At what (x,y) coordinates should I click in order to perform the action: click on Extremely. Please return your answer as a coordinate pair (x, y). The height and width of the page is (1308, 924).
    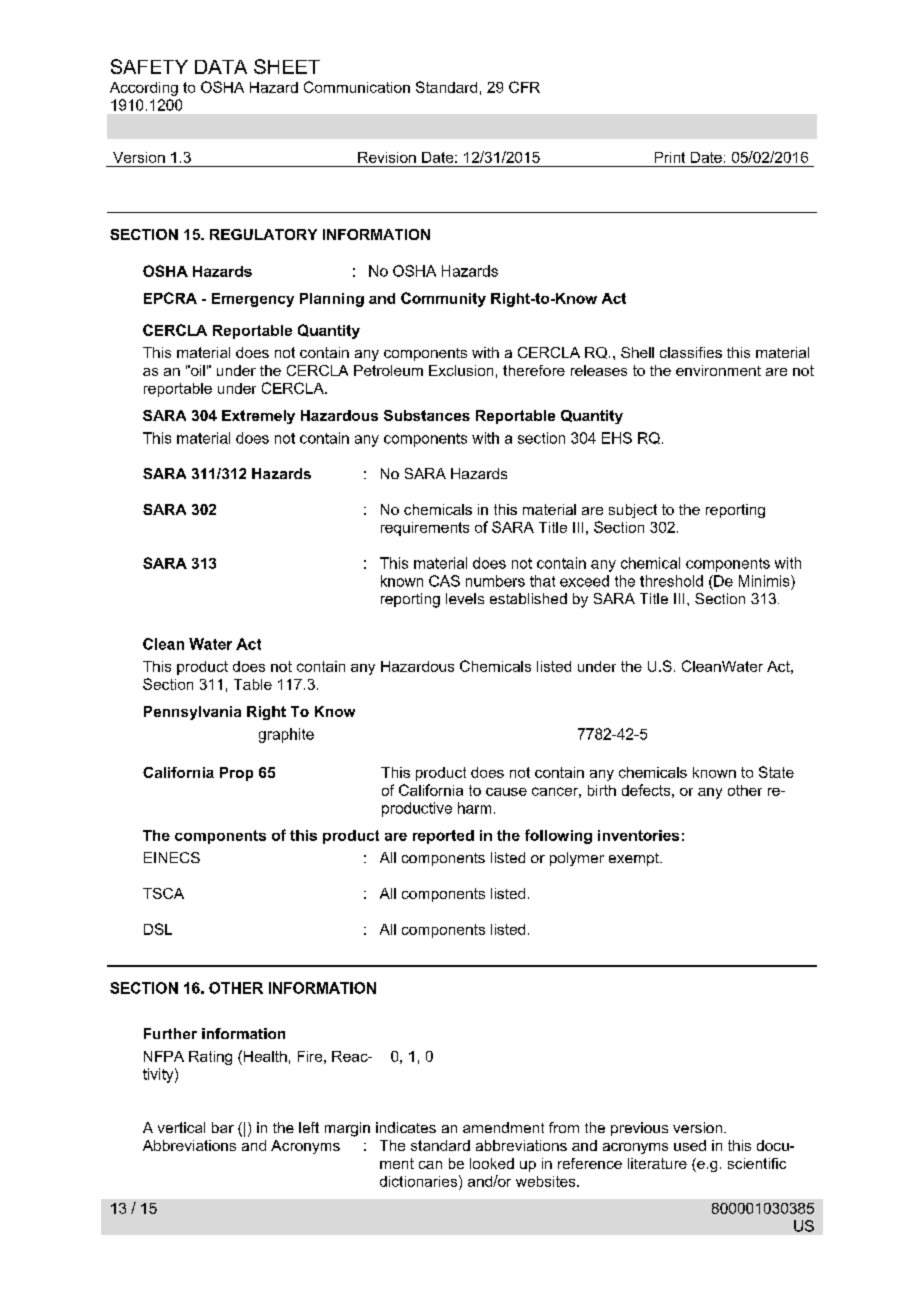
    Looking at the image, I should click on (258, 417).
